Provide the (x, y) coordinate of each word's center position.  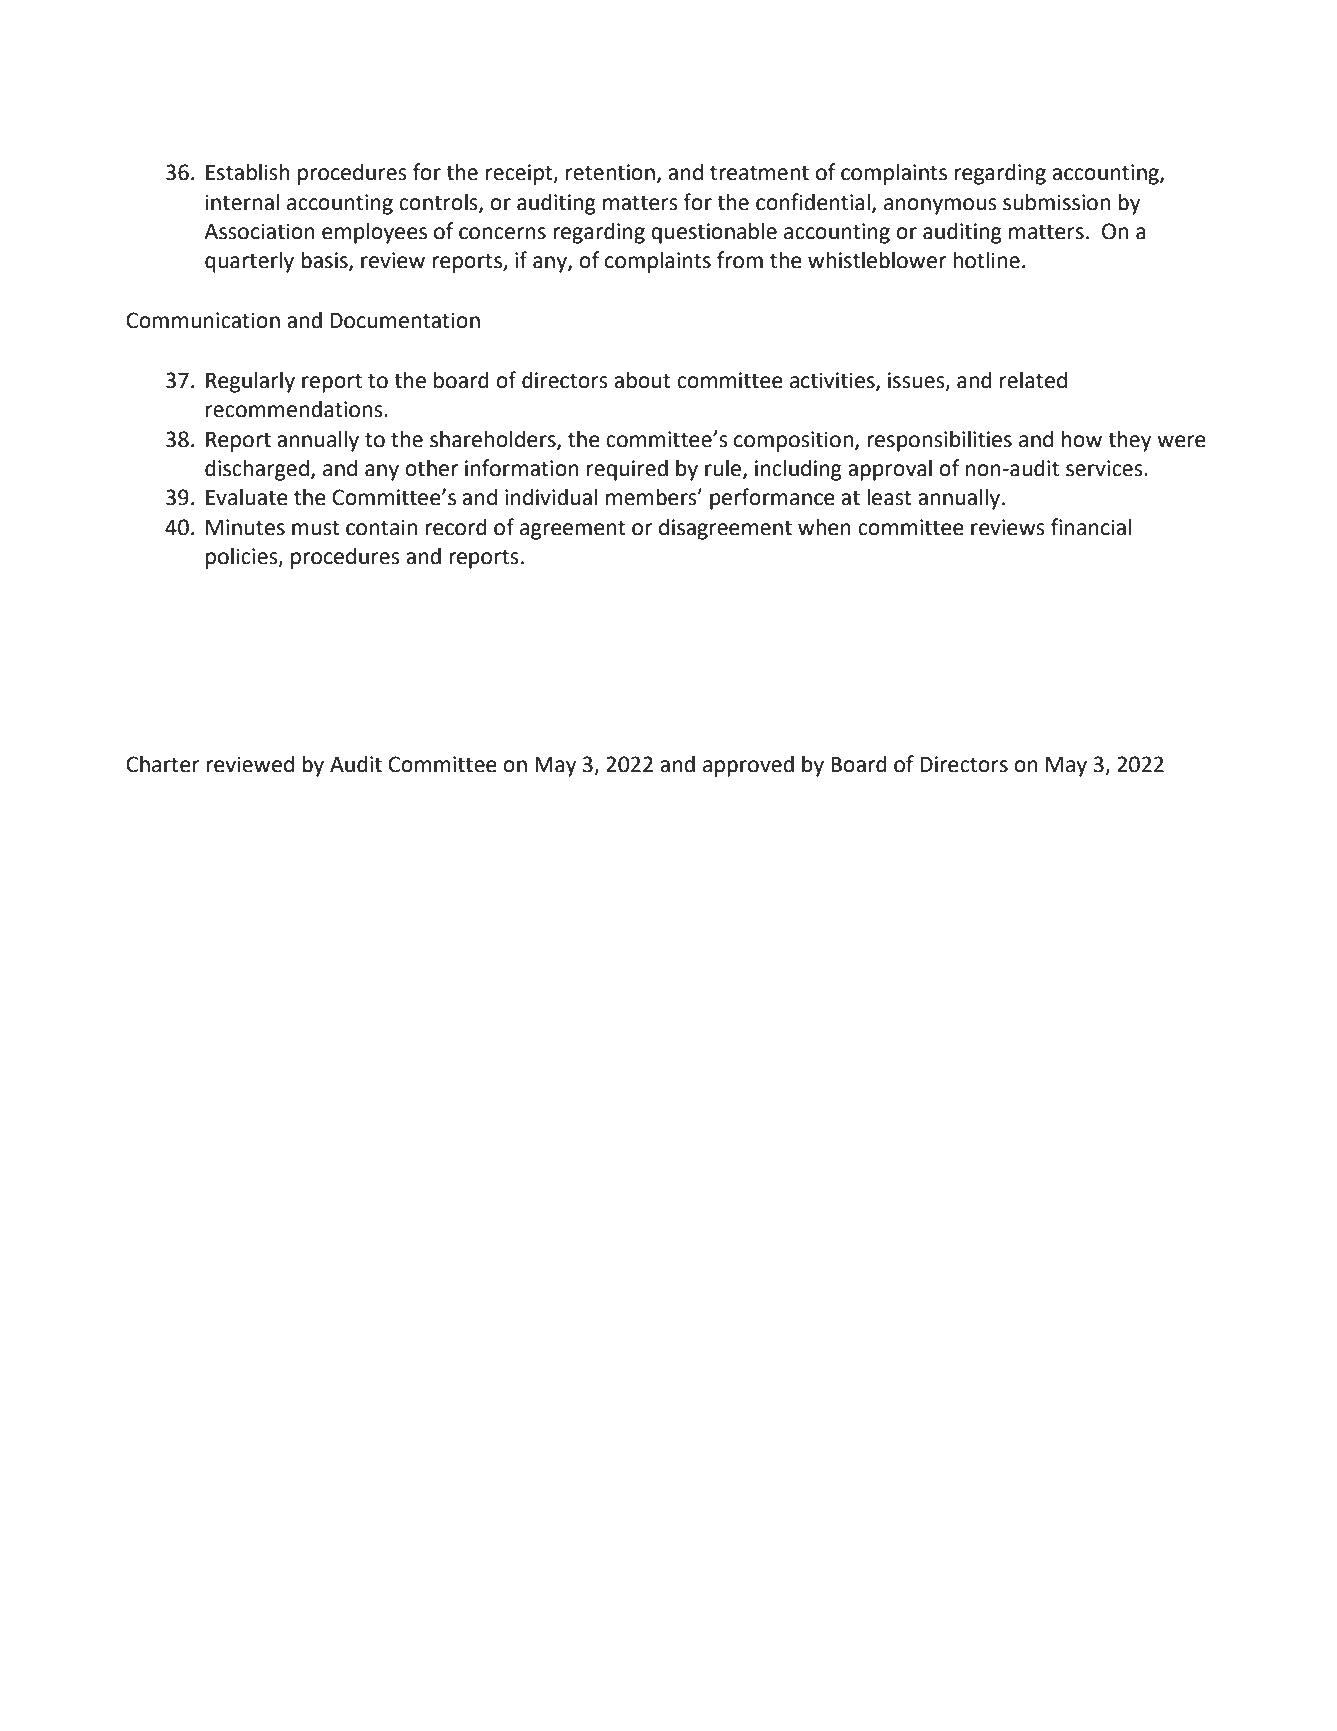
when (824, 527)
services (1105, 468)
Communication (203, 320)
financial (1091, 527)
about (642, 380)
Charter (163, 764)
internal (242, 202)
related (1033, 380)
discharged (257, 470)
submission (1056, 202)
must (316, 528)
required (627, 470)
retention (610, 172)
